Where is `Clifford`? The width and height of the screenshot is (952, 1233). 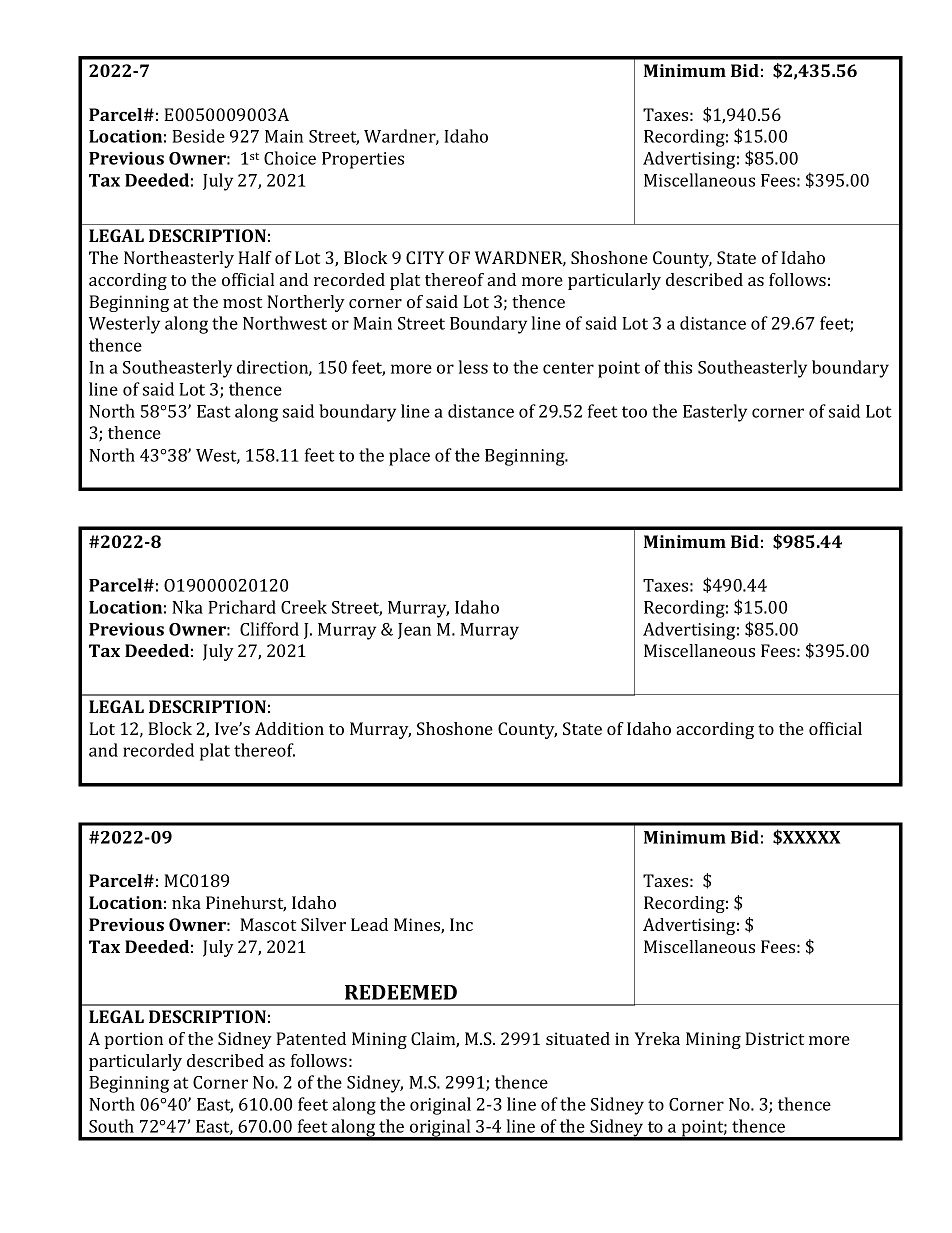 Clifford is located at coordinates (269, 629).
